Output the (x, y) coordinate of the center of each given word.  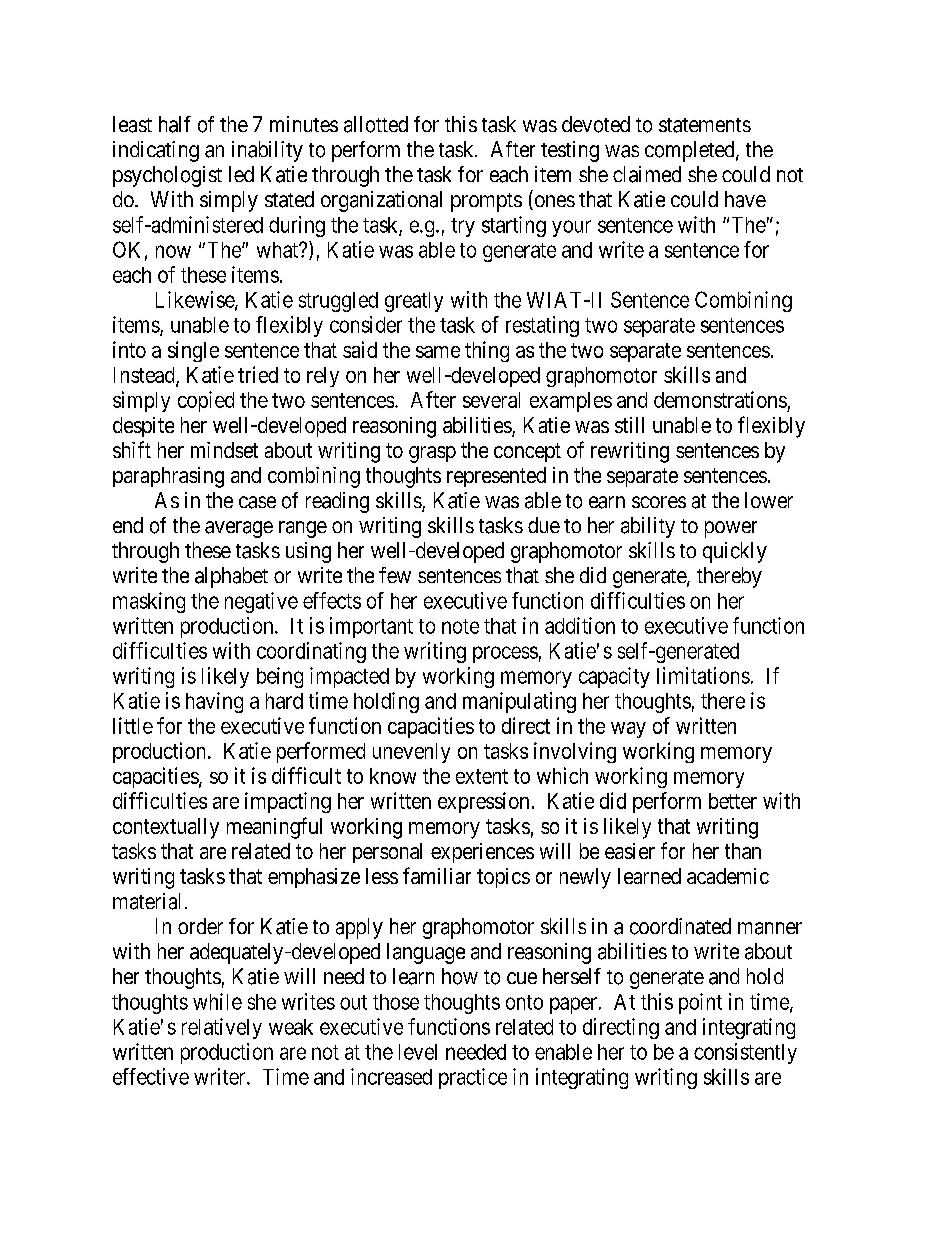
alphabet (231, 577)
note (460, 626)
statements (705, 125)
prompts (486, 202)
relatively (222, 1028)
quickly (735, 552)
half (175, 124)
